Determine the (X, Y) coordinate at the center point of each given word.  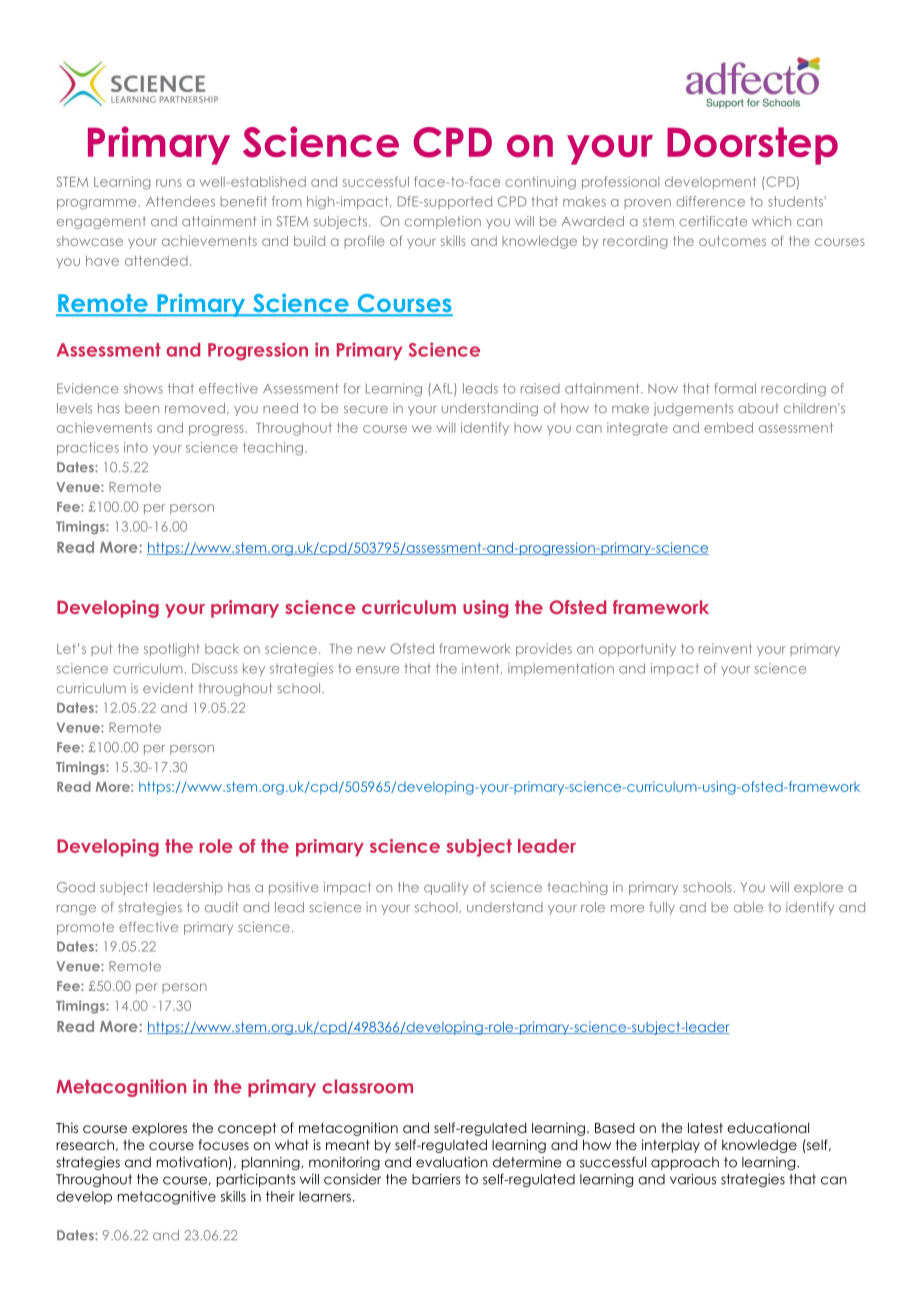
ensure (377, 670)
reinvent (725, 648)
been (142, 408)
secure (366, 410)
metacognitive (167, 1198)
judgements (693, 409)
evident (168, 688)
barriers (436, 1179)
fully (662, 908)
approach (685, 1163)
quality (446, 888)
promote (85, 928)
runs (169, 183)
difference (710, 201)
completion (443, 222)
